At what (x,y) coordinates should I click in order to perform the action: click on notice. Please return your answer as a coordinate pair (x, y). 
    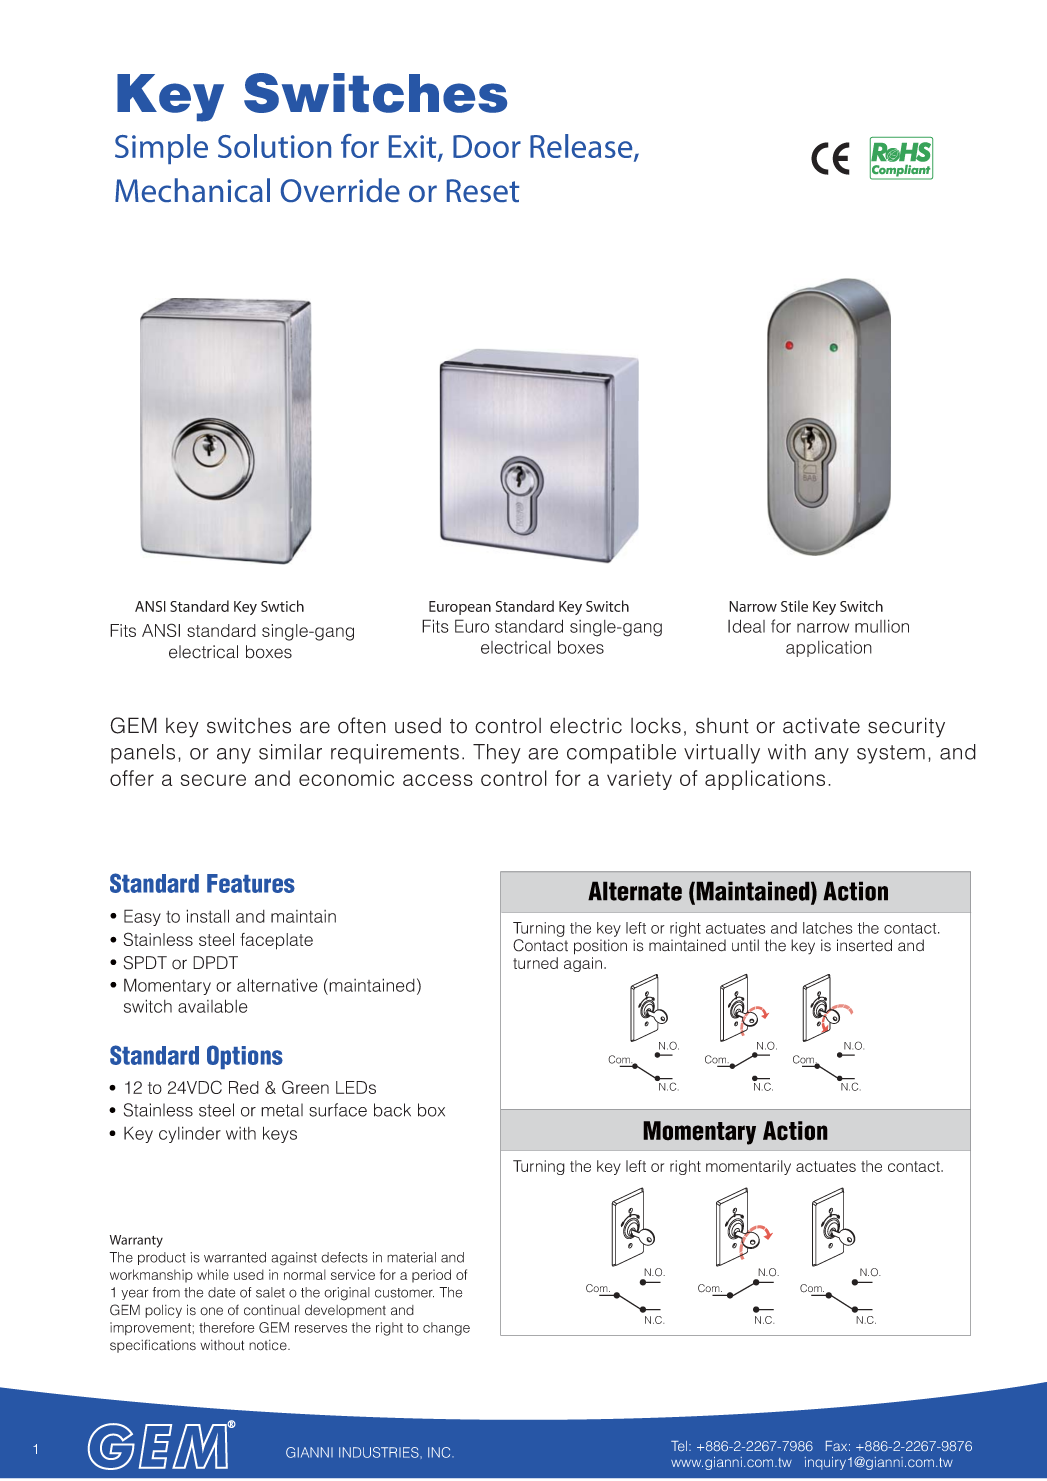
    Looking at the image, I should click on (269, 1345).
